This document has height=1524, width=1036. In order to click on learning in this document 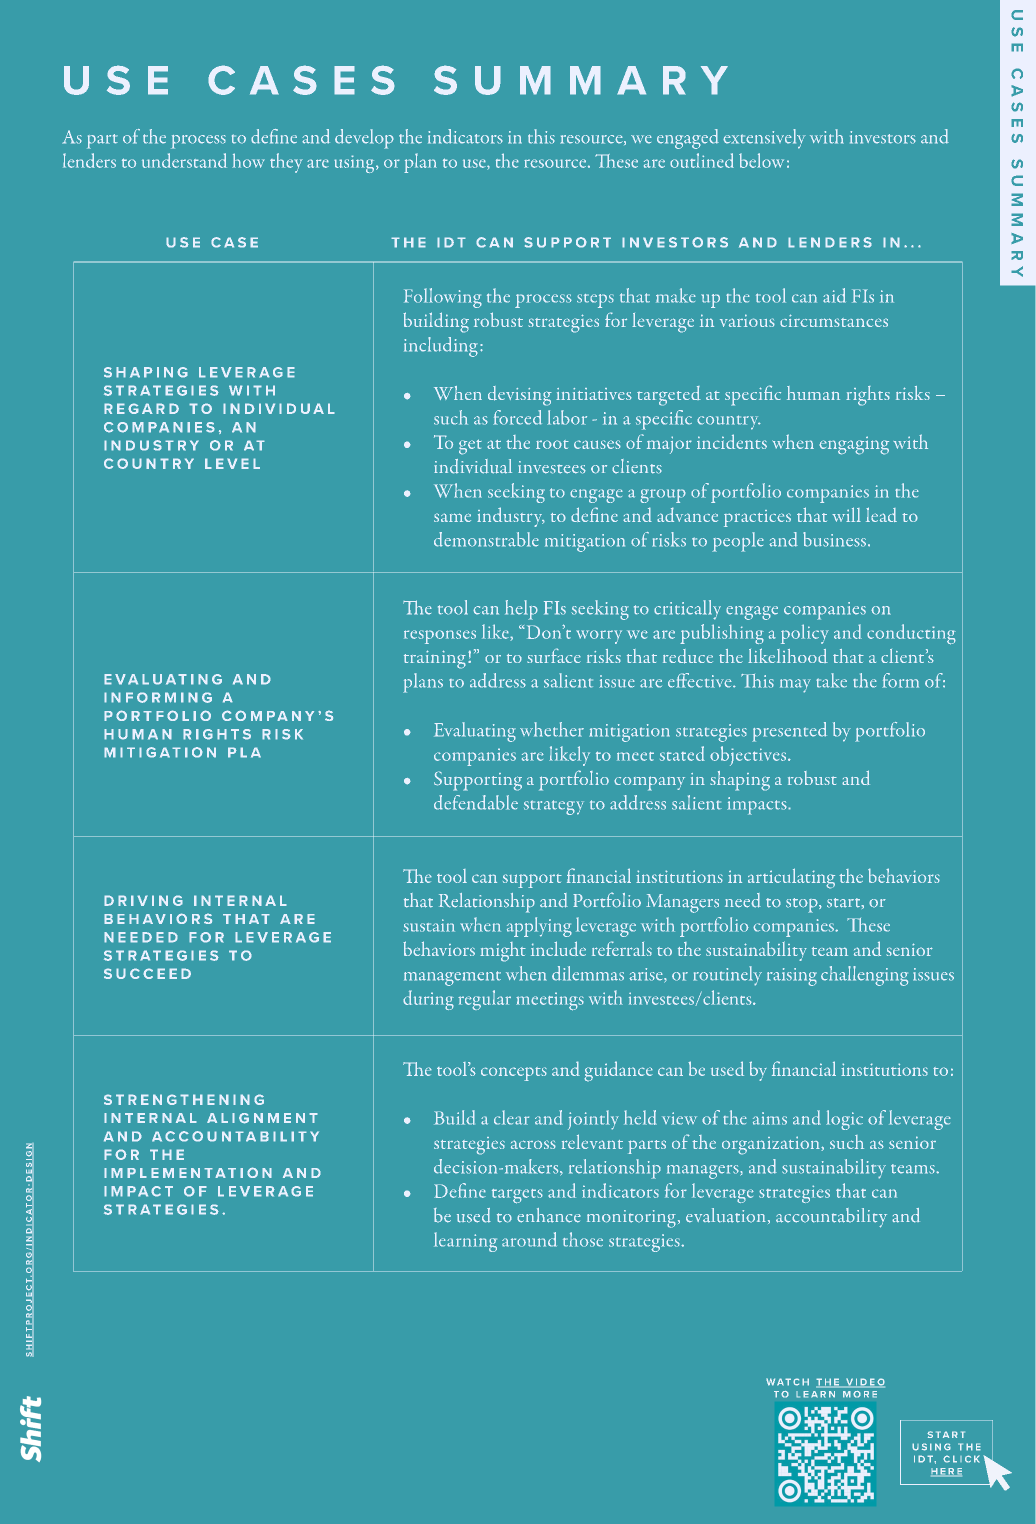, I will do `click(465, 1242)`.
